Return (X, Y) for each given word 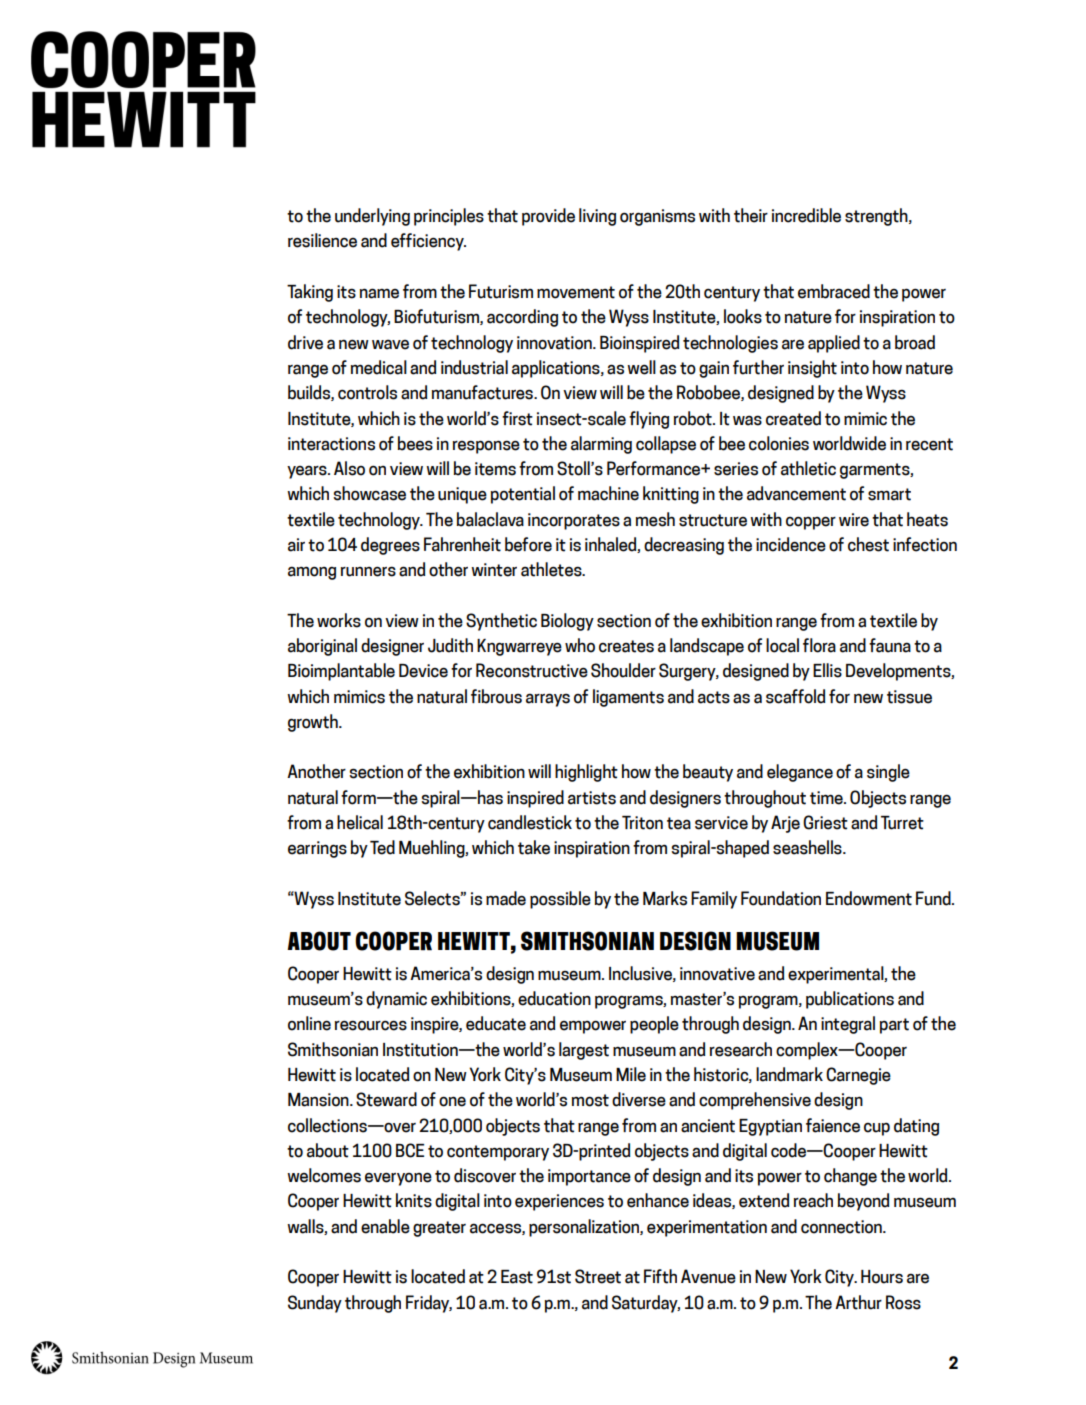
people (654, 1025)
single (888, 773)
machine (608, 493)
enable (385, 1226)
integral (848, 1025)
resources (371, 1025)
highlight (586, 773)
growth (314, 723)
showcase (369, 493)
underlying (372, 217)
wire (854, 520)
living (597, 217)
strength (877, 217)
